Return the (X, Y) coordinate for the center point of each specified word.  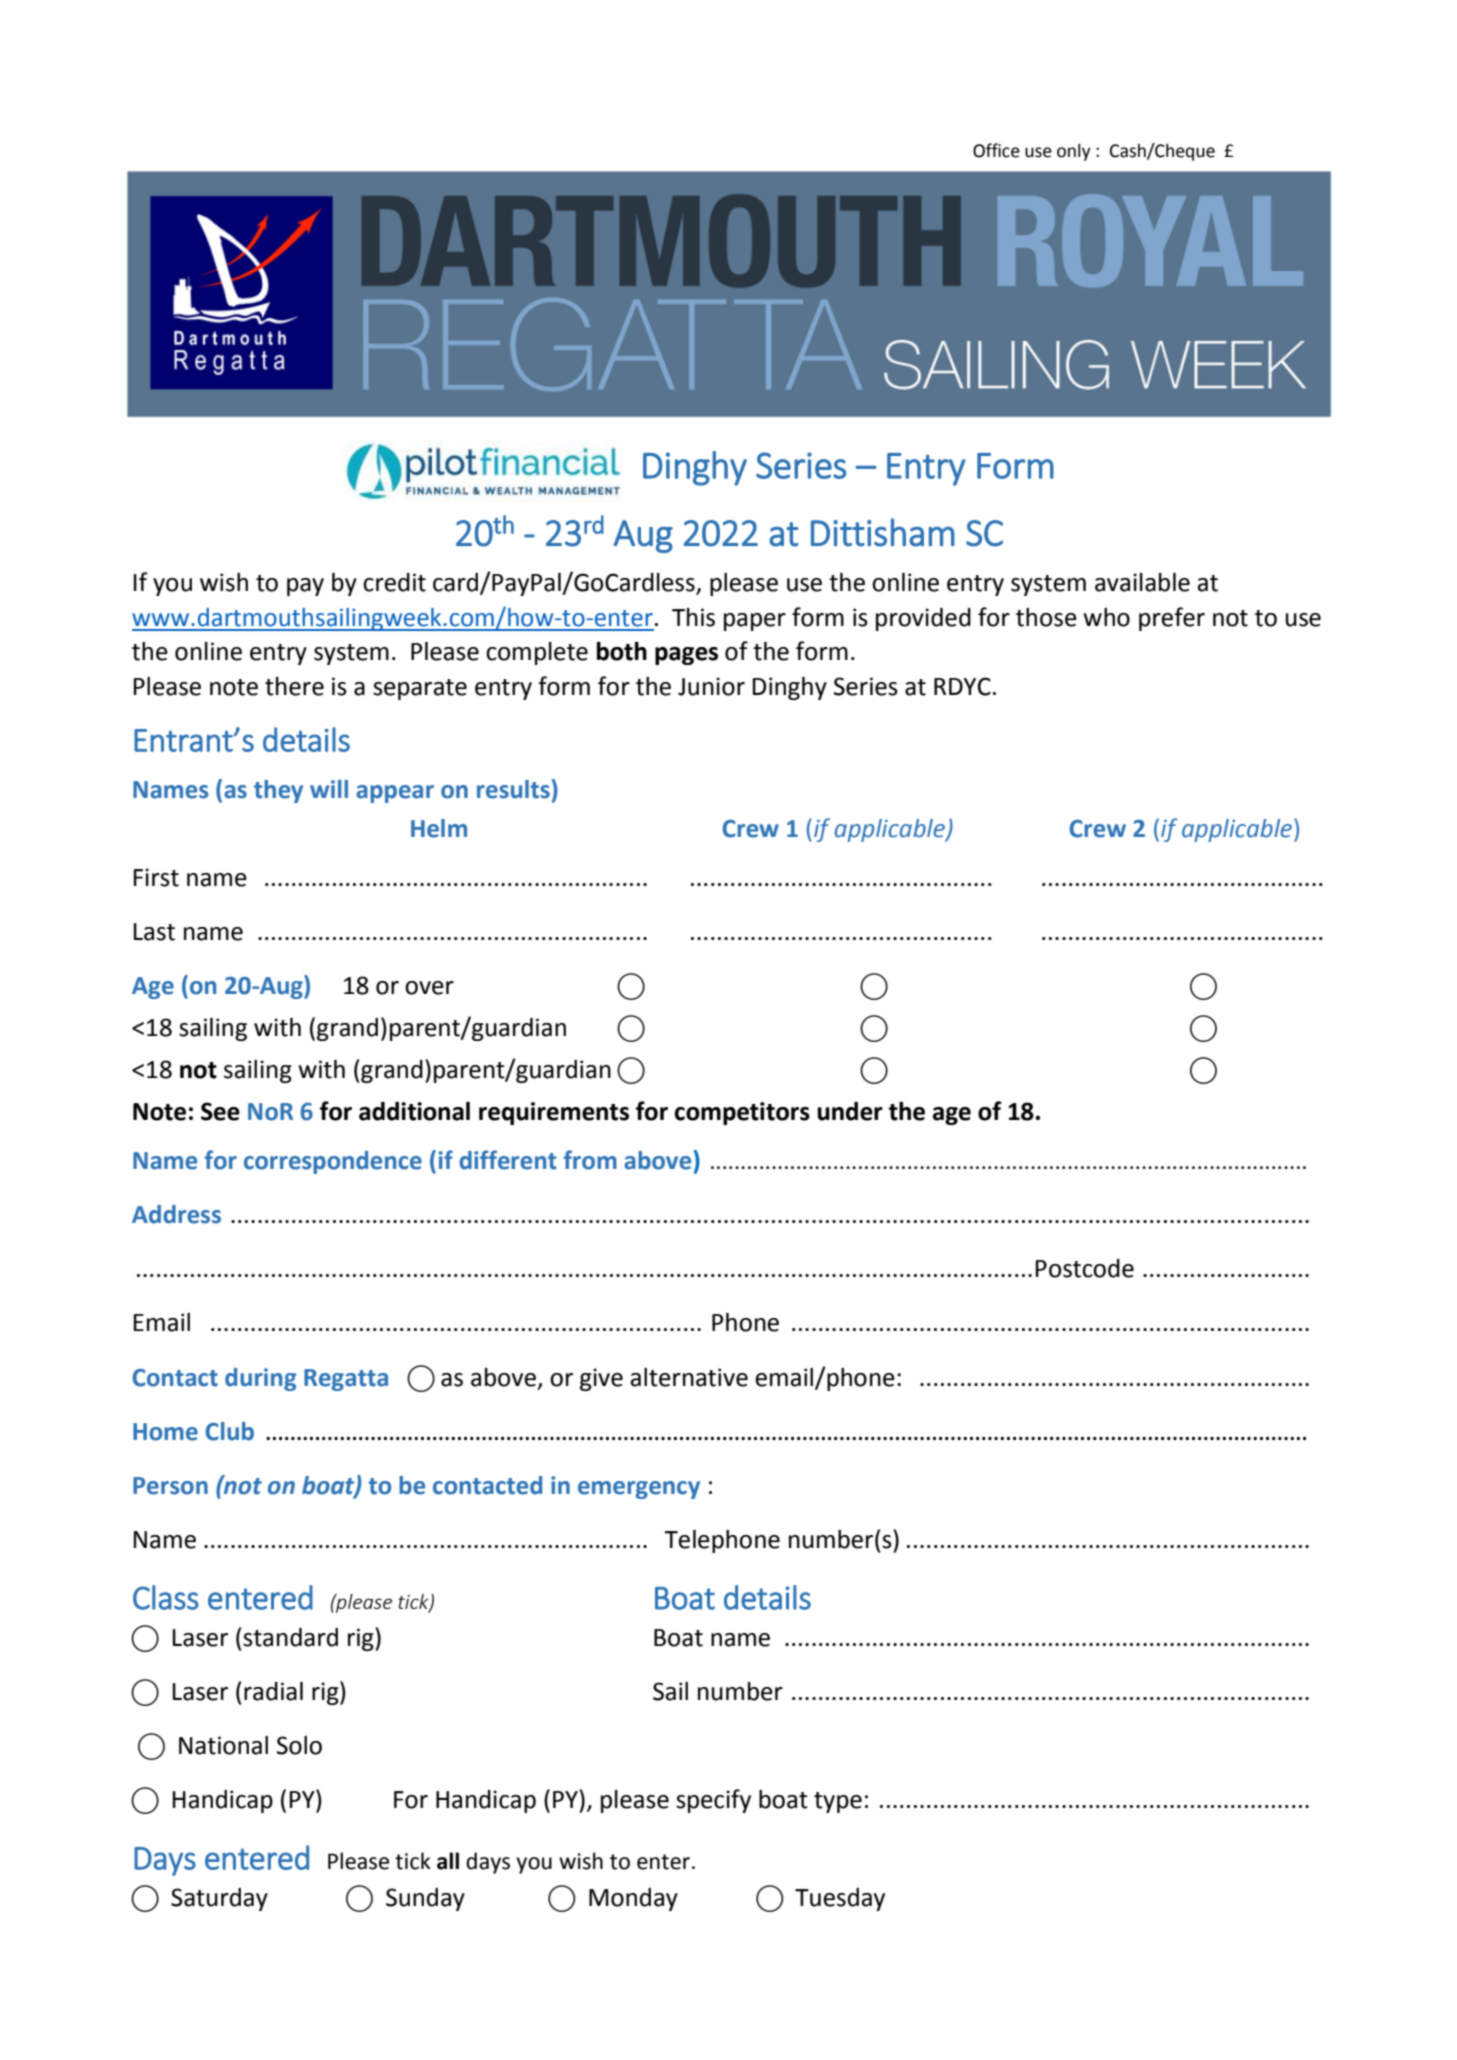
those (1046, 617)
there (294, 686)
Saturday (219, 1899)
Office (996, 150)
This (693, 617)
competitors (742, 1113)
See (220, 1111)
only (1074, 152)
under (850, 1111)
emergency (639, 1490)
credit (394, 582)
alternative (689, 1377)
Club (230, 1431)
